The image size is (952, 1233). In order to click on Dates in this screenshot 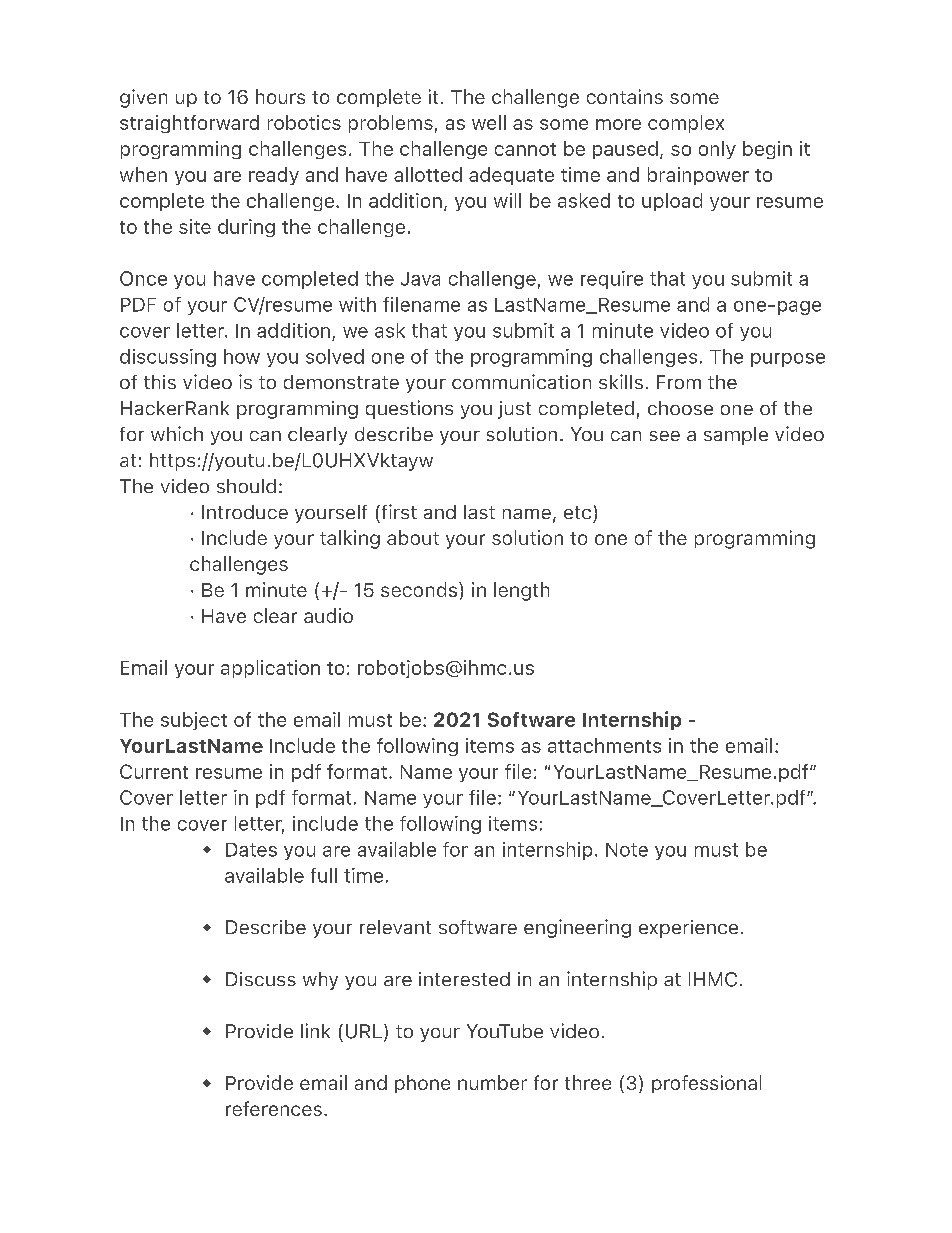, I will do `click(251, 850)`.
